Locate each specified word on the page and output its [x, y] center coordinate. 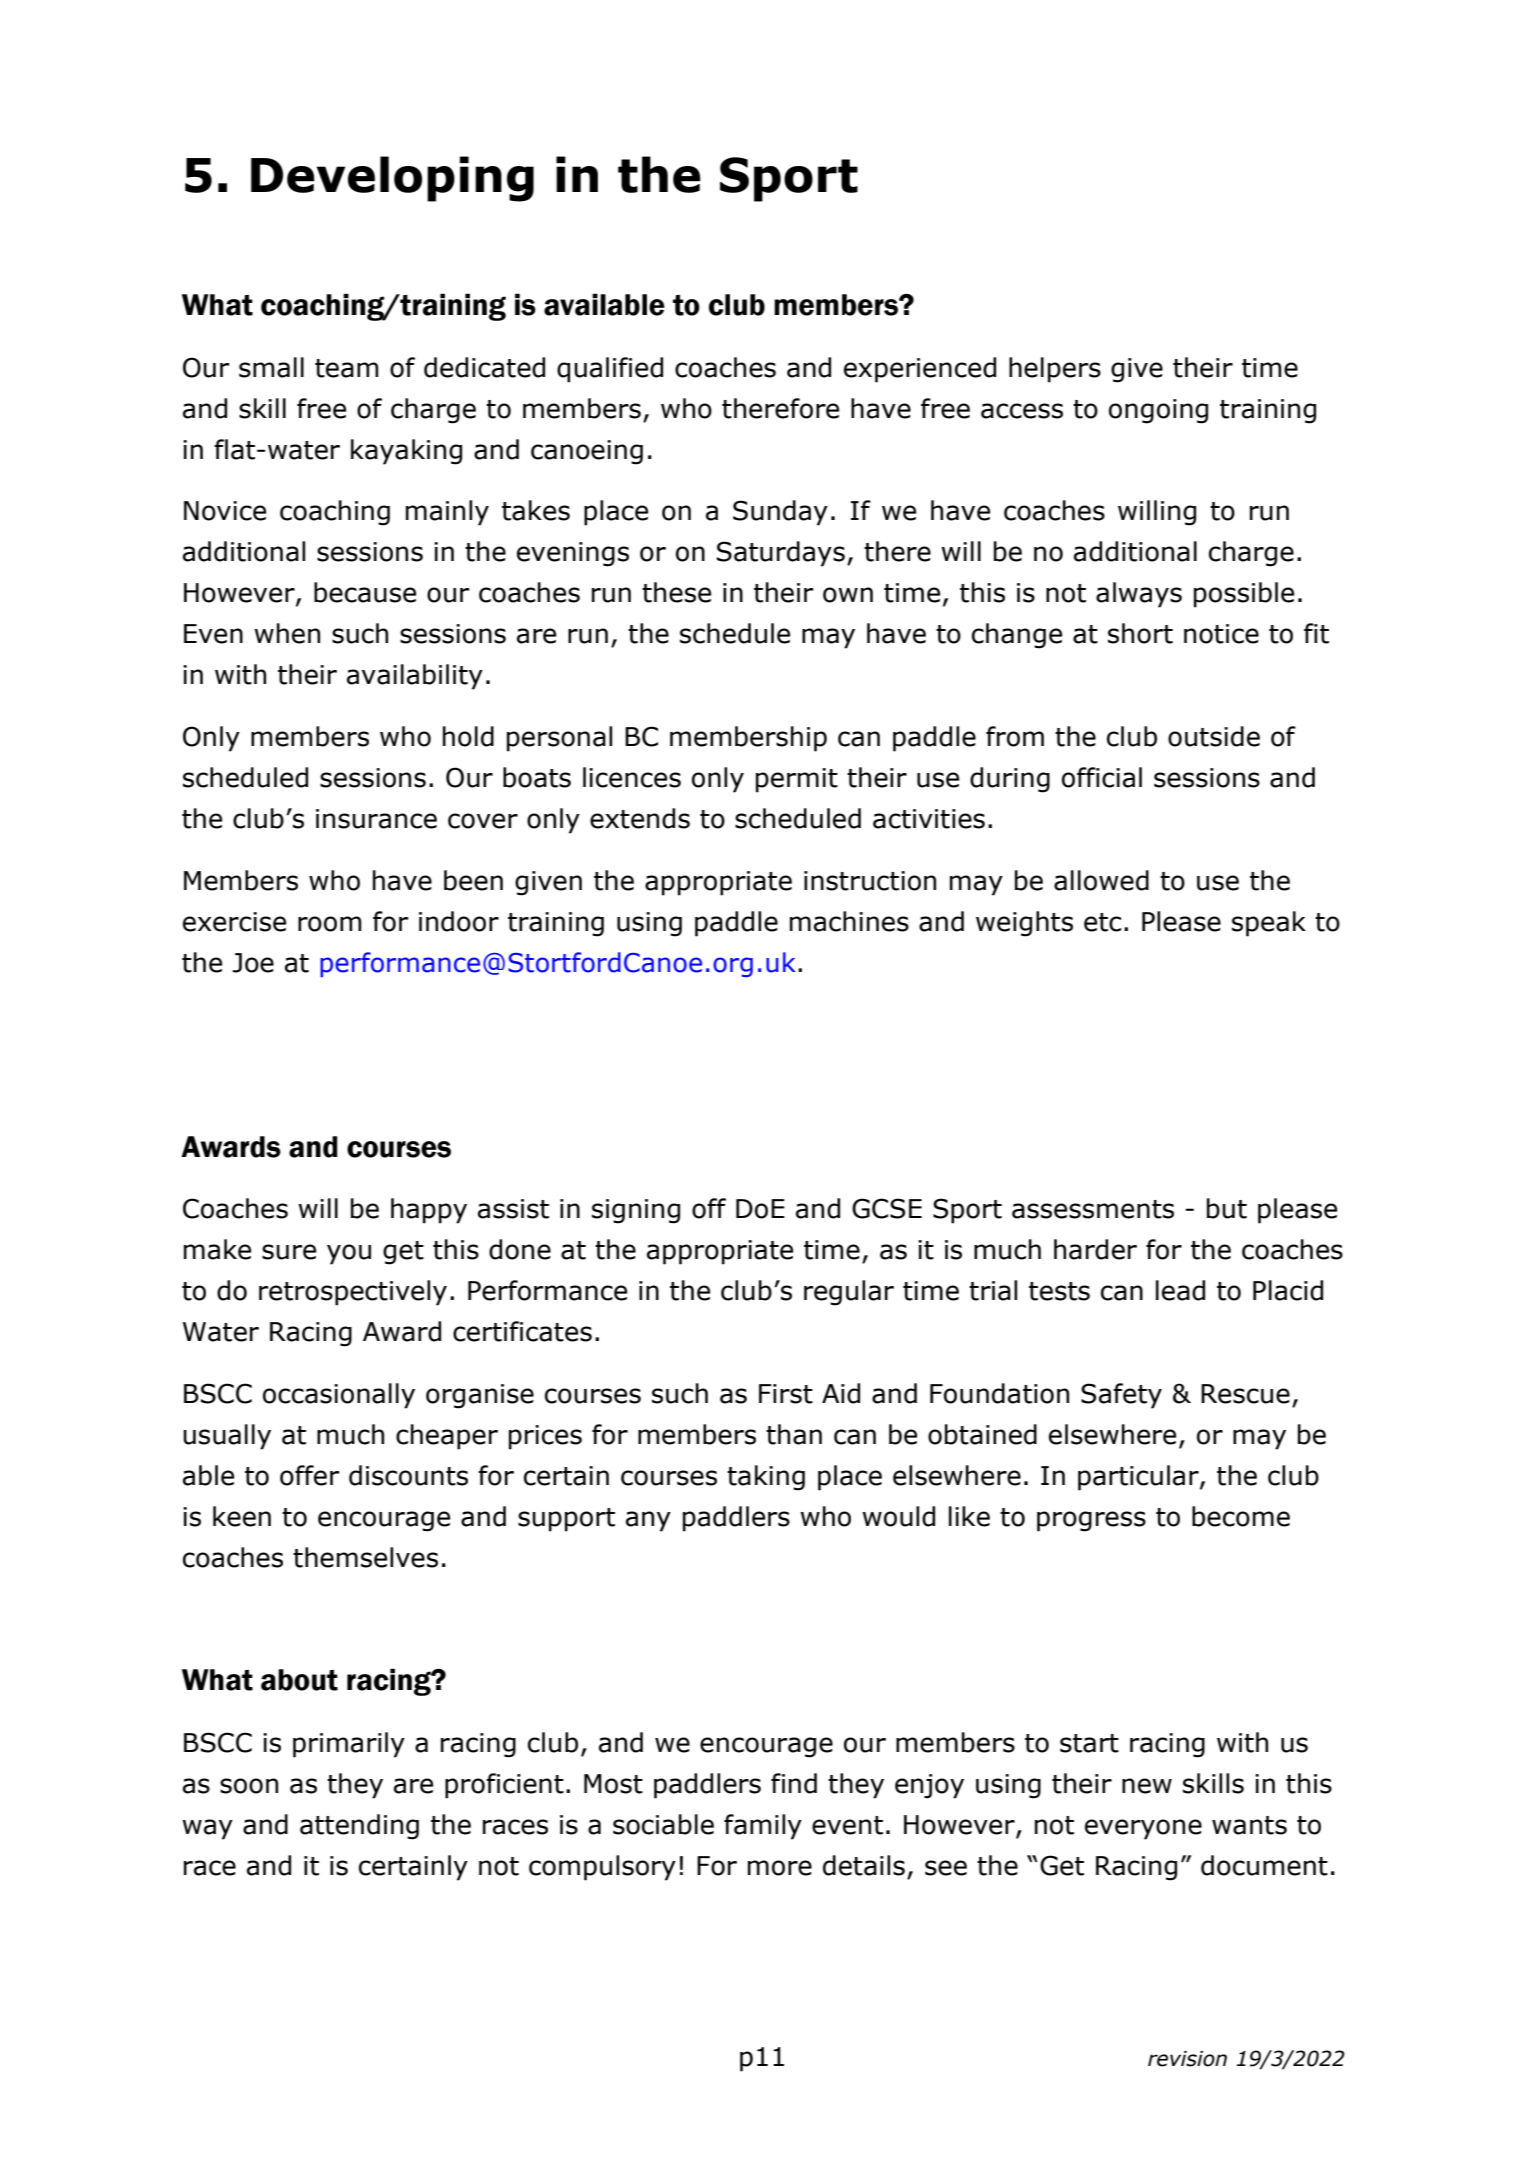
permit [797, 780]
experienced [920, 370]
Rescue [1245, 1394]
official [1102, 777]
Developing [392, 179]
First [786, 1394]
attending [359, 1827]
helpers [1055, 370]
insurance [376, 819]
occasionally [339, 1396]
